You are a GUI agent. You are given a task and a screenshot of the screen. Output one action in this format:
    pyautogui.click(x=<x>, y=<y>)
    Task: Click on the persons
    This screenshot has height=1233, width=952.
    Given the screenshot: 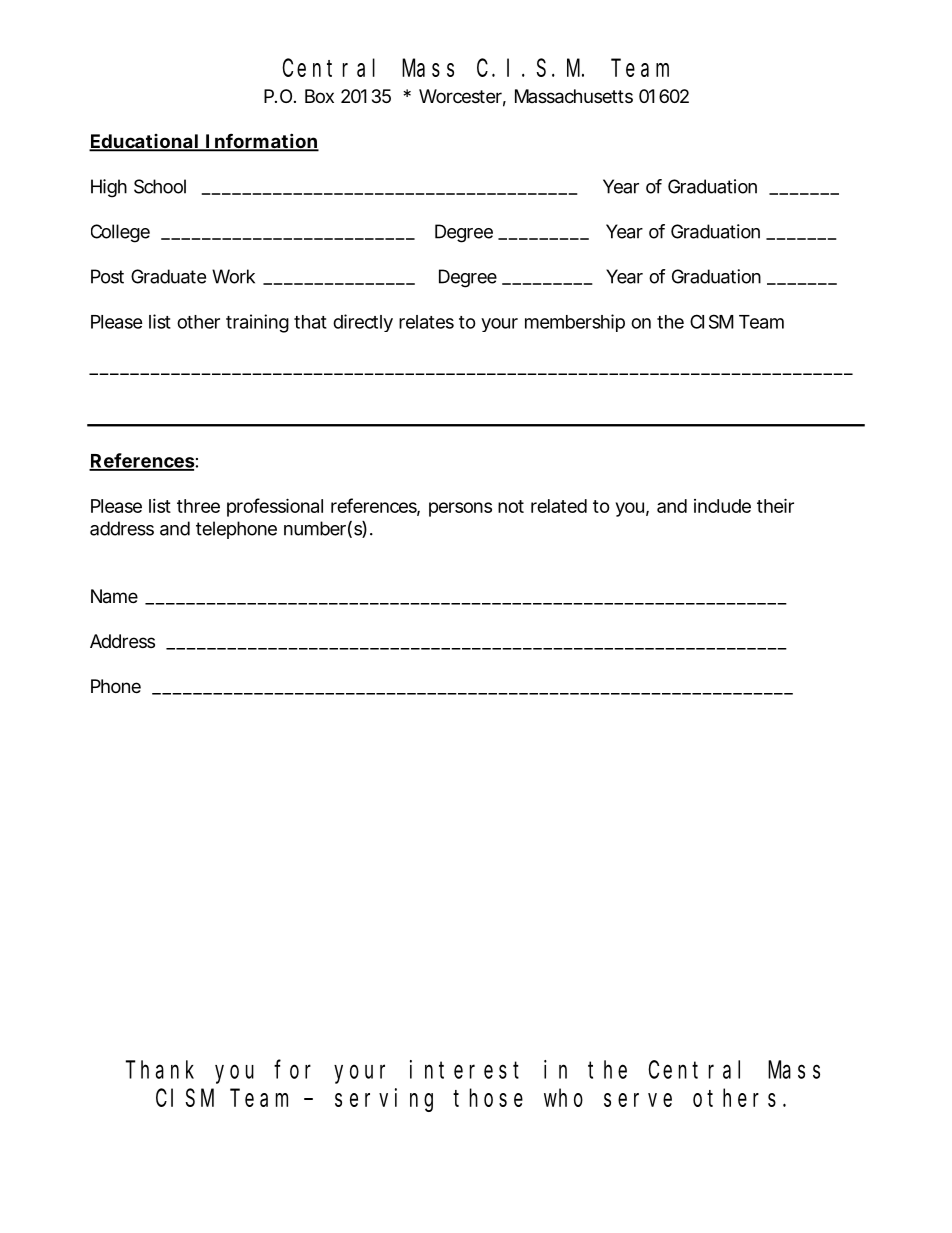 What is the action you would take?
    pyautogui.click(x=460, y=509)
